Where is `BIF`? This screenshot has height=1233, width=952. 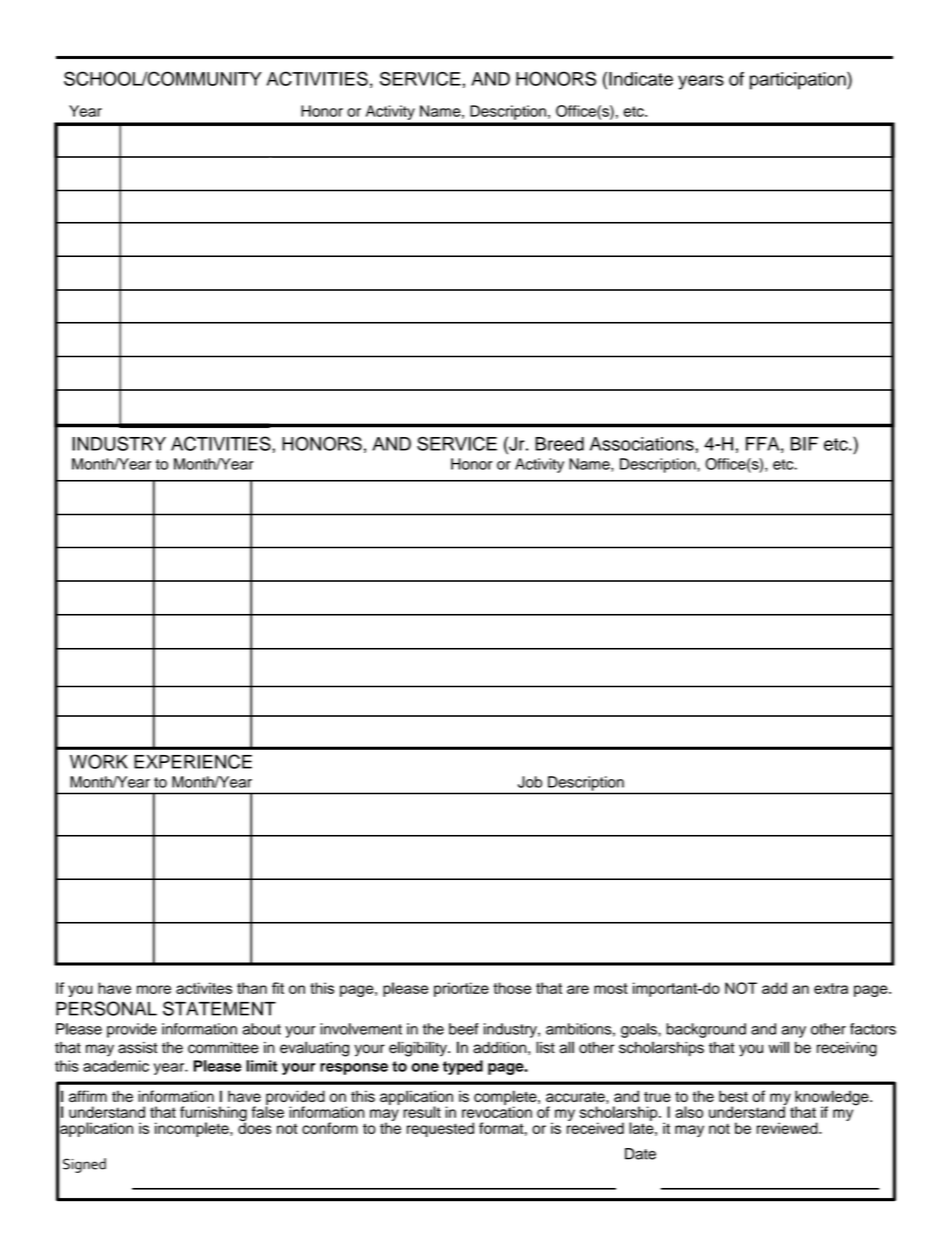
BIF is located at coordinates (804, 444).
